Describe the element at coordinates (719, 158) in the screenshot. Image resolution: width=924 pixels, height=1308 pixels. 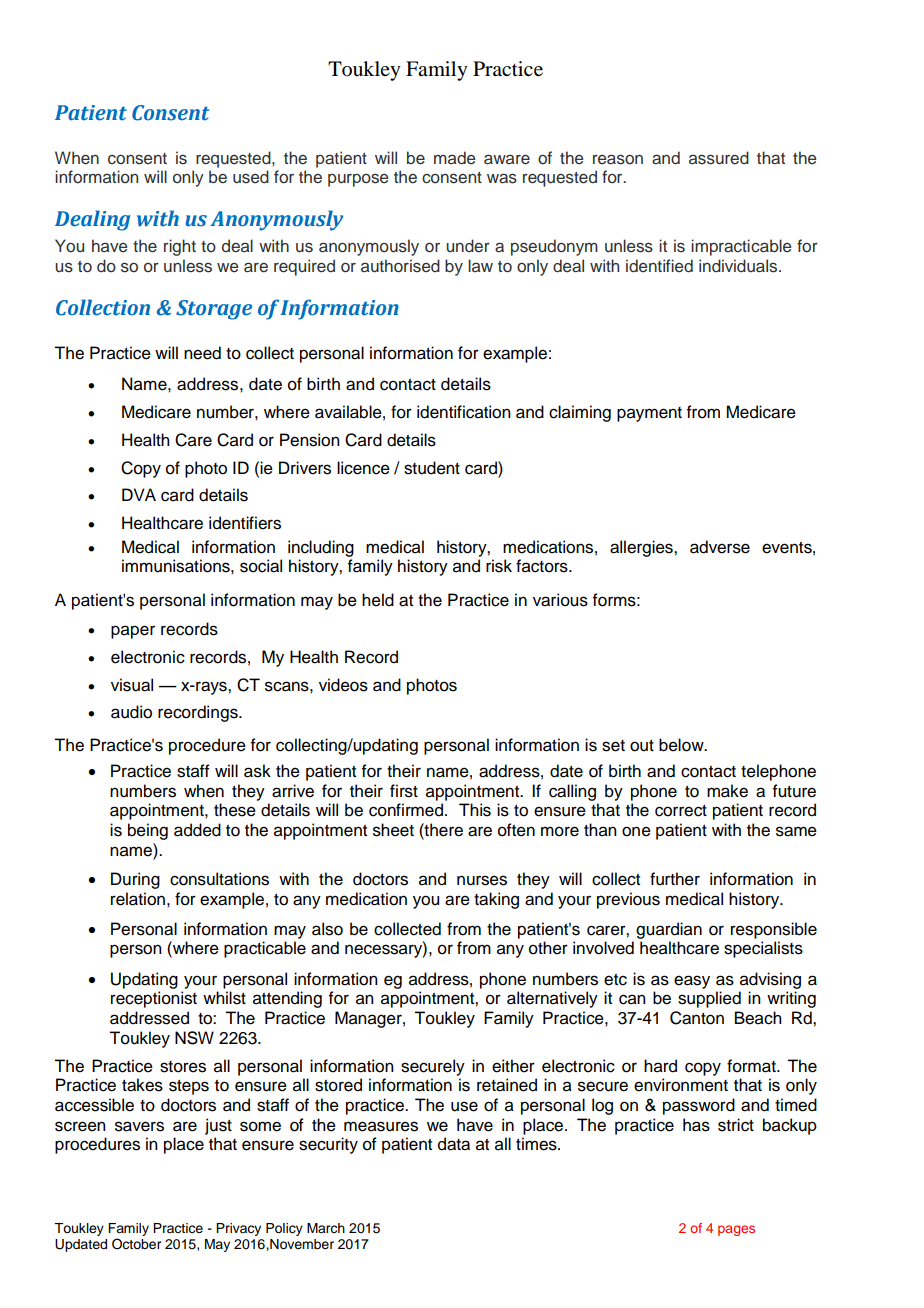
I see `assured` at that location.
